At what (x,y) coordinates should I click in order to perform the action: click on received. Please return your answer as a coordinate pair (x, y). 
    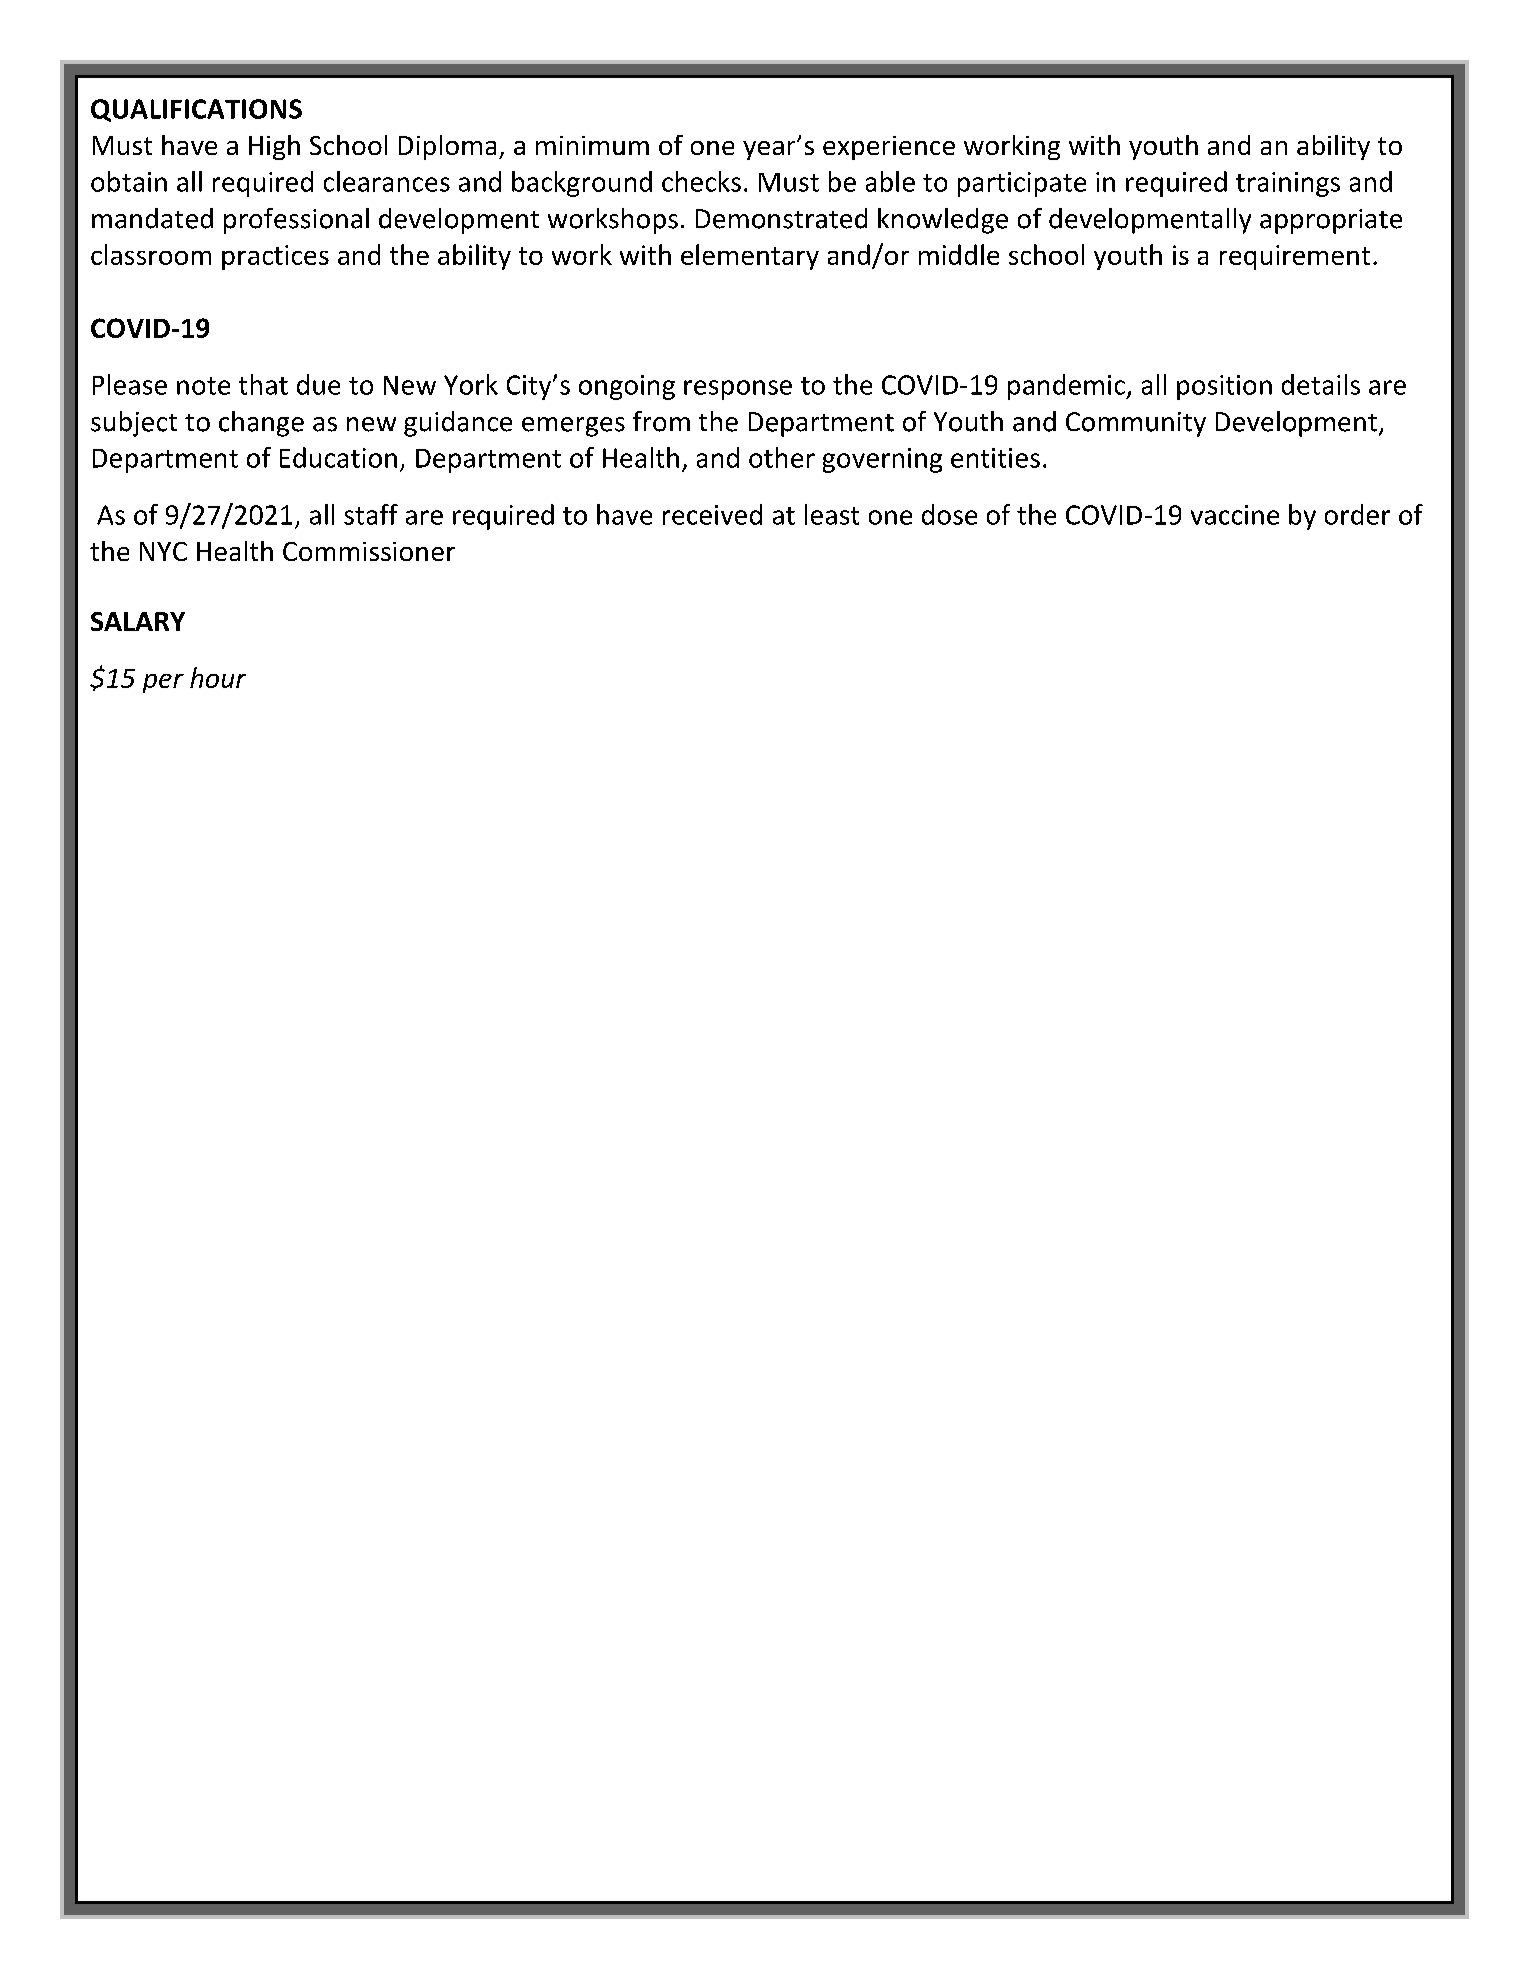
    Looking at the image, I should click on (712, 514).
